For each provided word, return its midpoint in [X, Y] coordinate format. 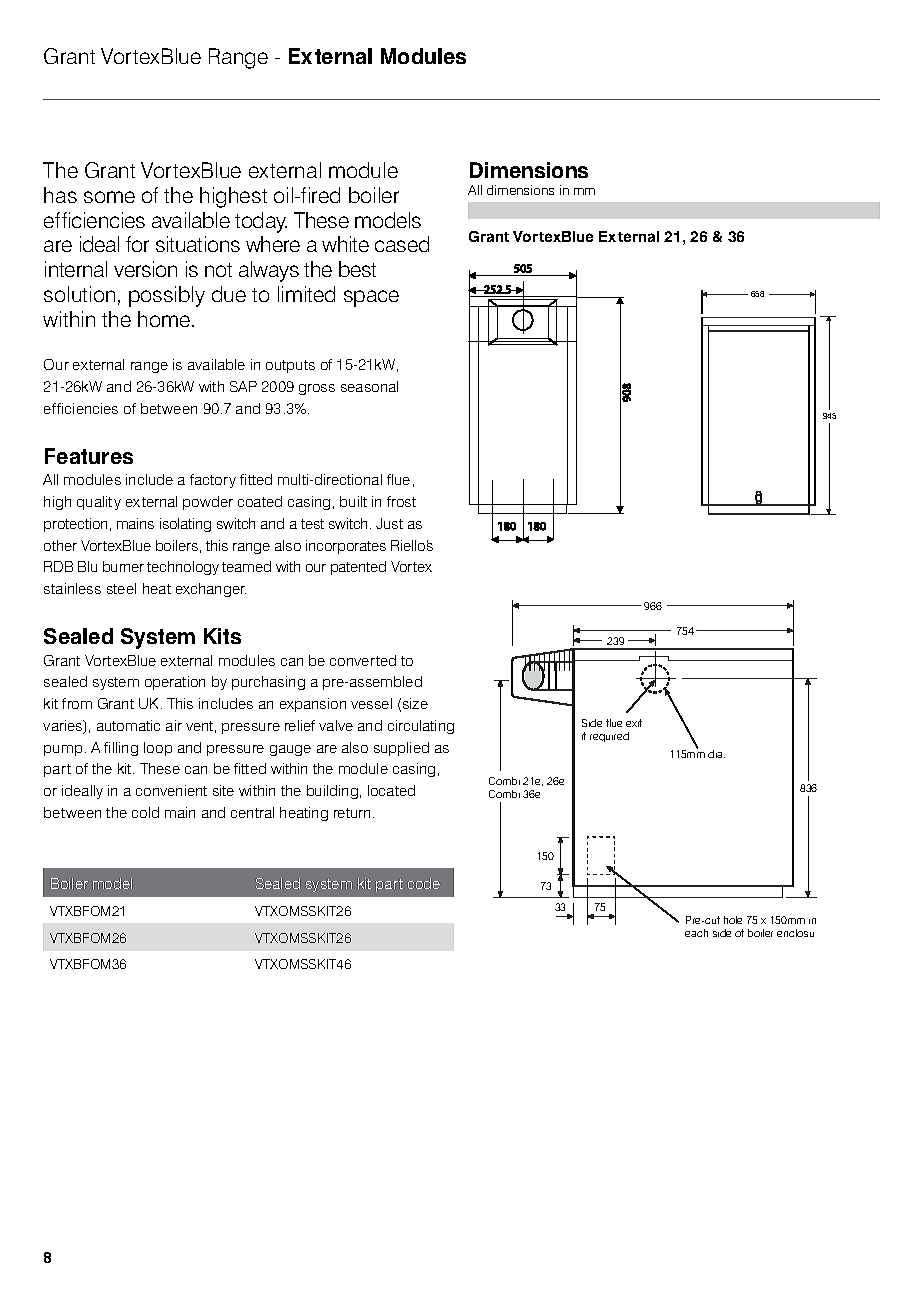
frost [401, 501]
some [109, 197]
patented [358, 568]
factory [213, 481]
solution [79, 294]
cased [402, 244]
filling [121, 749]
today [261, 222]
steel [121, 588]
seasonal [369, 386]
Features [89, 456]
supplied [401, 749]
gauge [290, 750]
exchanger [211, 590]
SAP [243, 386]
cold [145, 812]
